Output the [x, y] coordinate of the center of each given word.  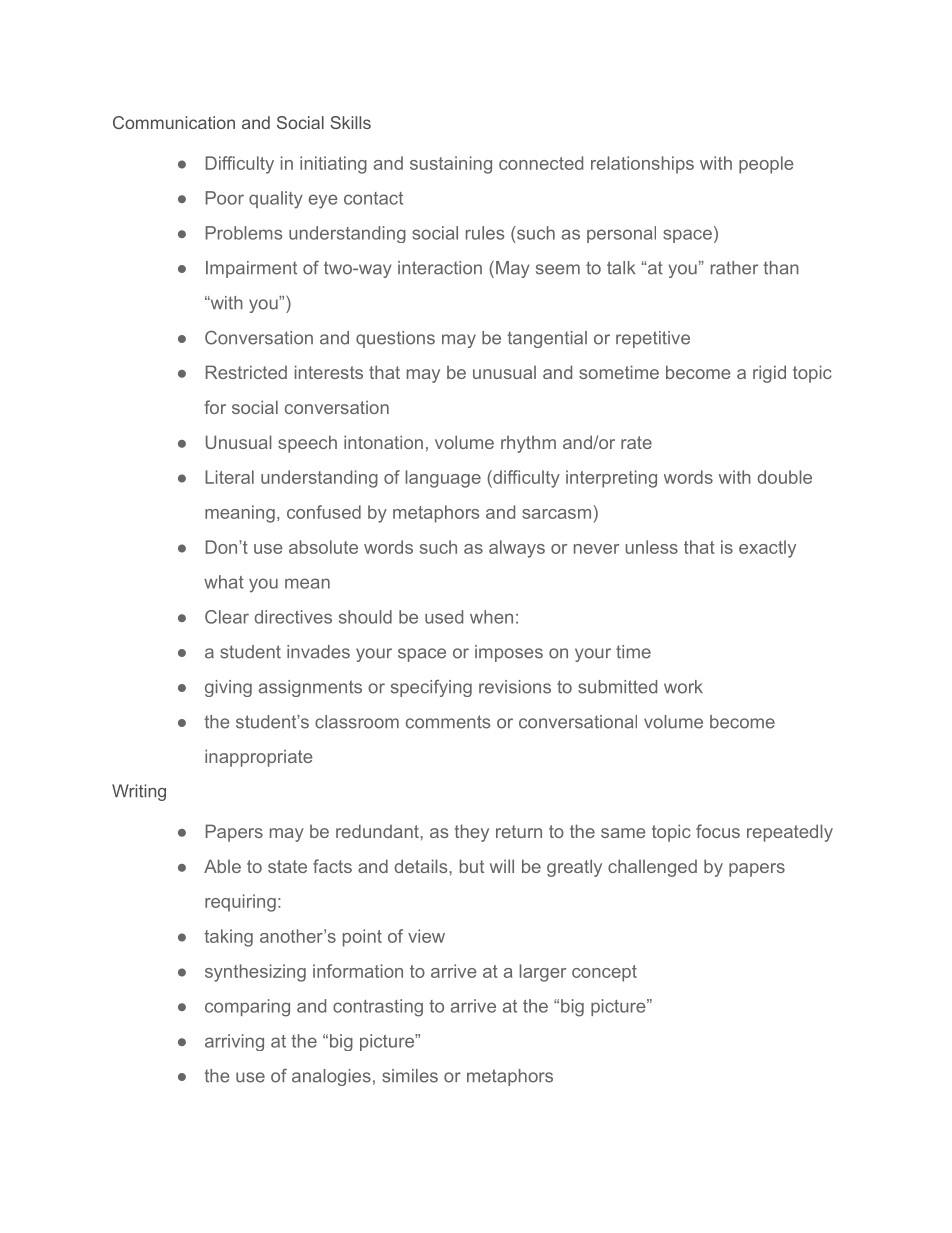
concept [604, 973]
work [683, 687]
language [443, 479]
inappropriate [258, 758]
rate [636, 442]
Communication [174, 122]
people [766, 165]
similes [410, 1076]
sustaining [451, 165]
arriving [234, 1042]
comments [448, 722]
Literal [229, 477]
